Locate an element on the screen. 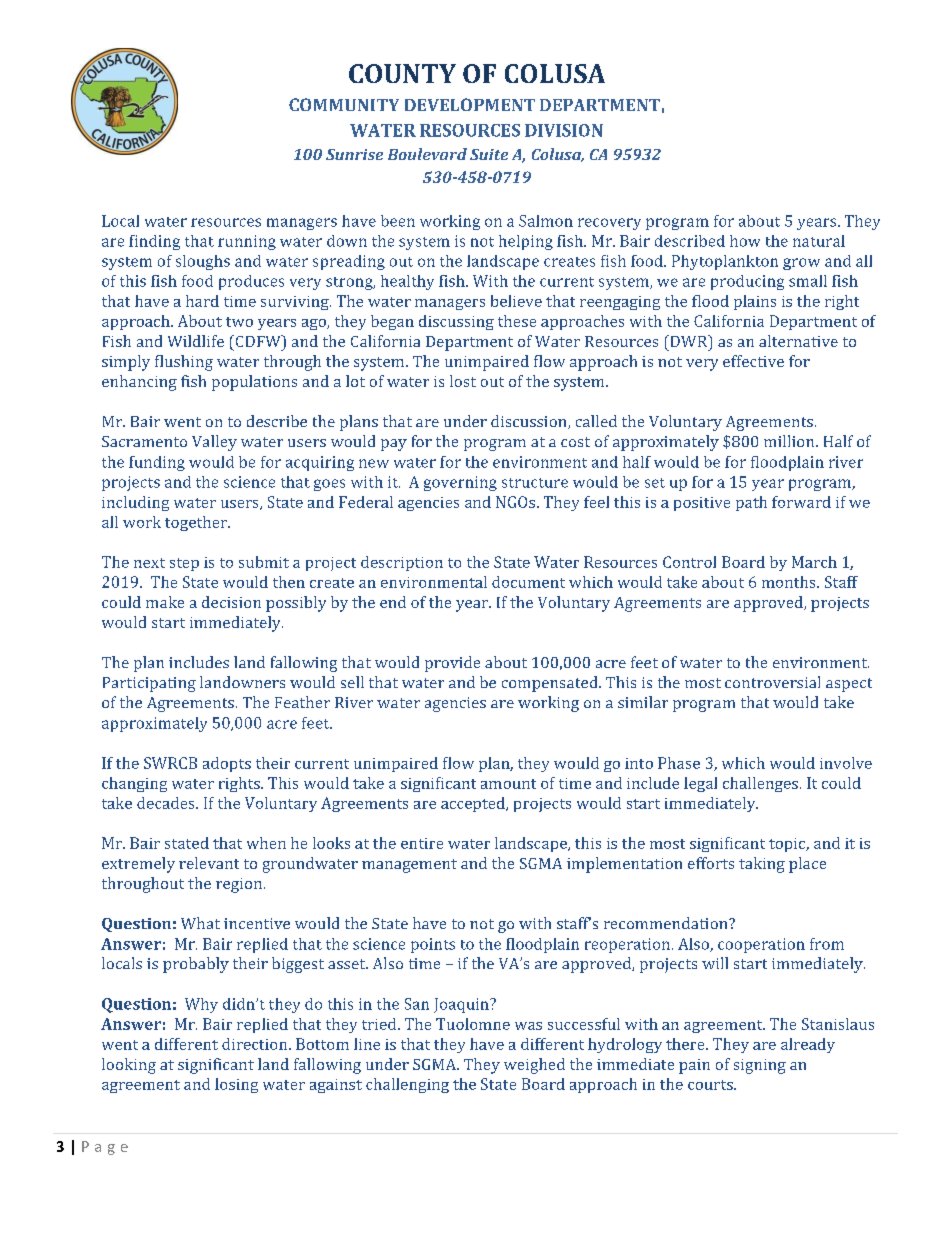  accepted is located at coordinates (474, 804).
